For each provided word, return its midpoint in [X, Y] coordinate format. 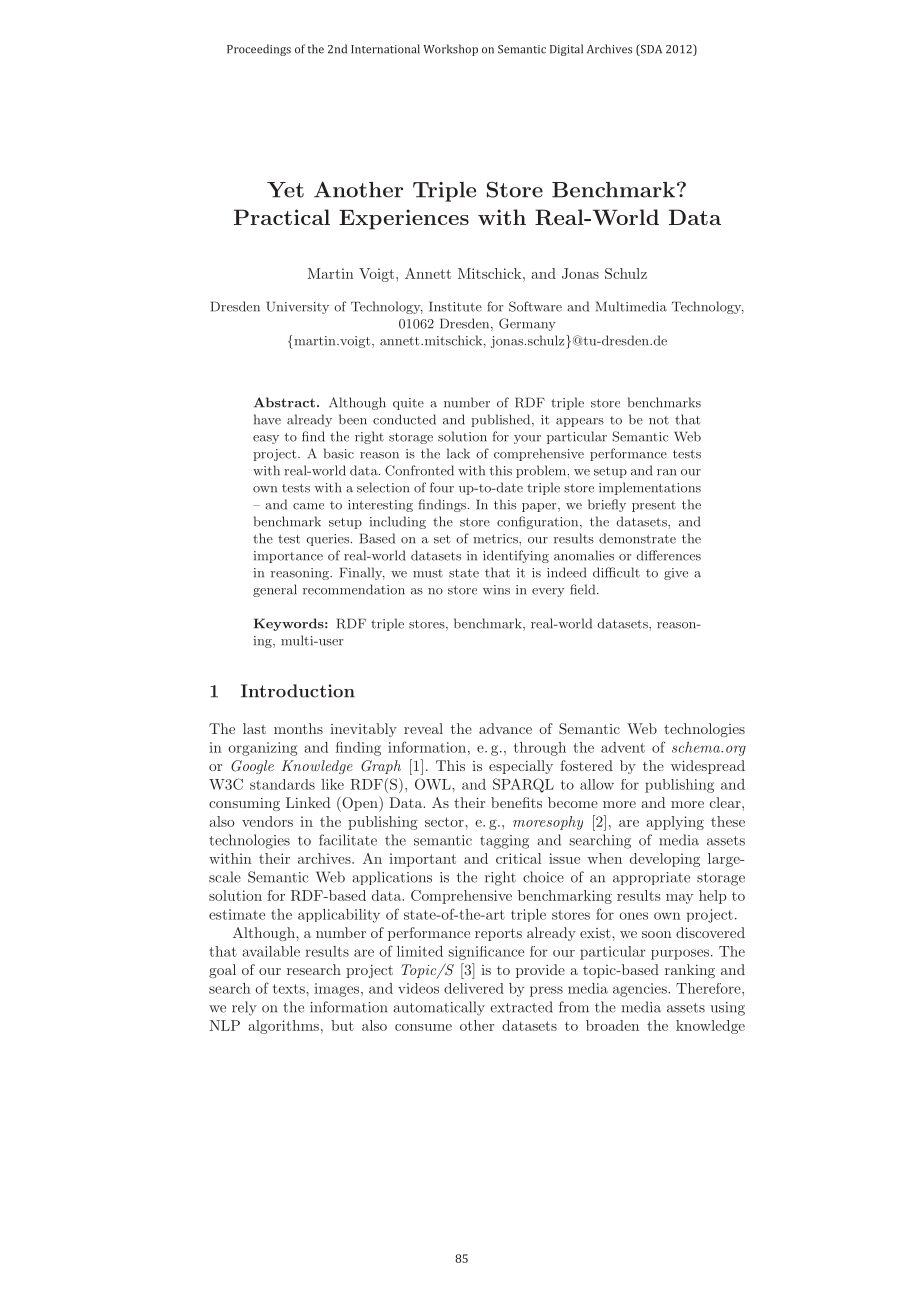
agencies [641, 990]
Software [535, 306]
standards [282, 784]
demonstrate [637, 538]
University [297, 307]
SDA [650, 50]
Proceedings [259, 50]
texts [290, 989]
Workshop [450, 50]
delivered [474, 988]
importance [288, 557]
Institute [455, 306]
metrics [496, 539]
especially [521, 767]
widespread [708, 767]
